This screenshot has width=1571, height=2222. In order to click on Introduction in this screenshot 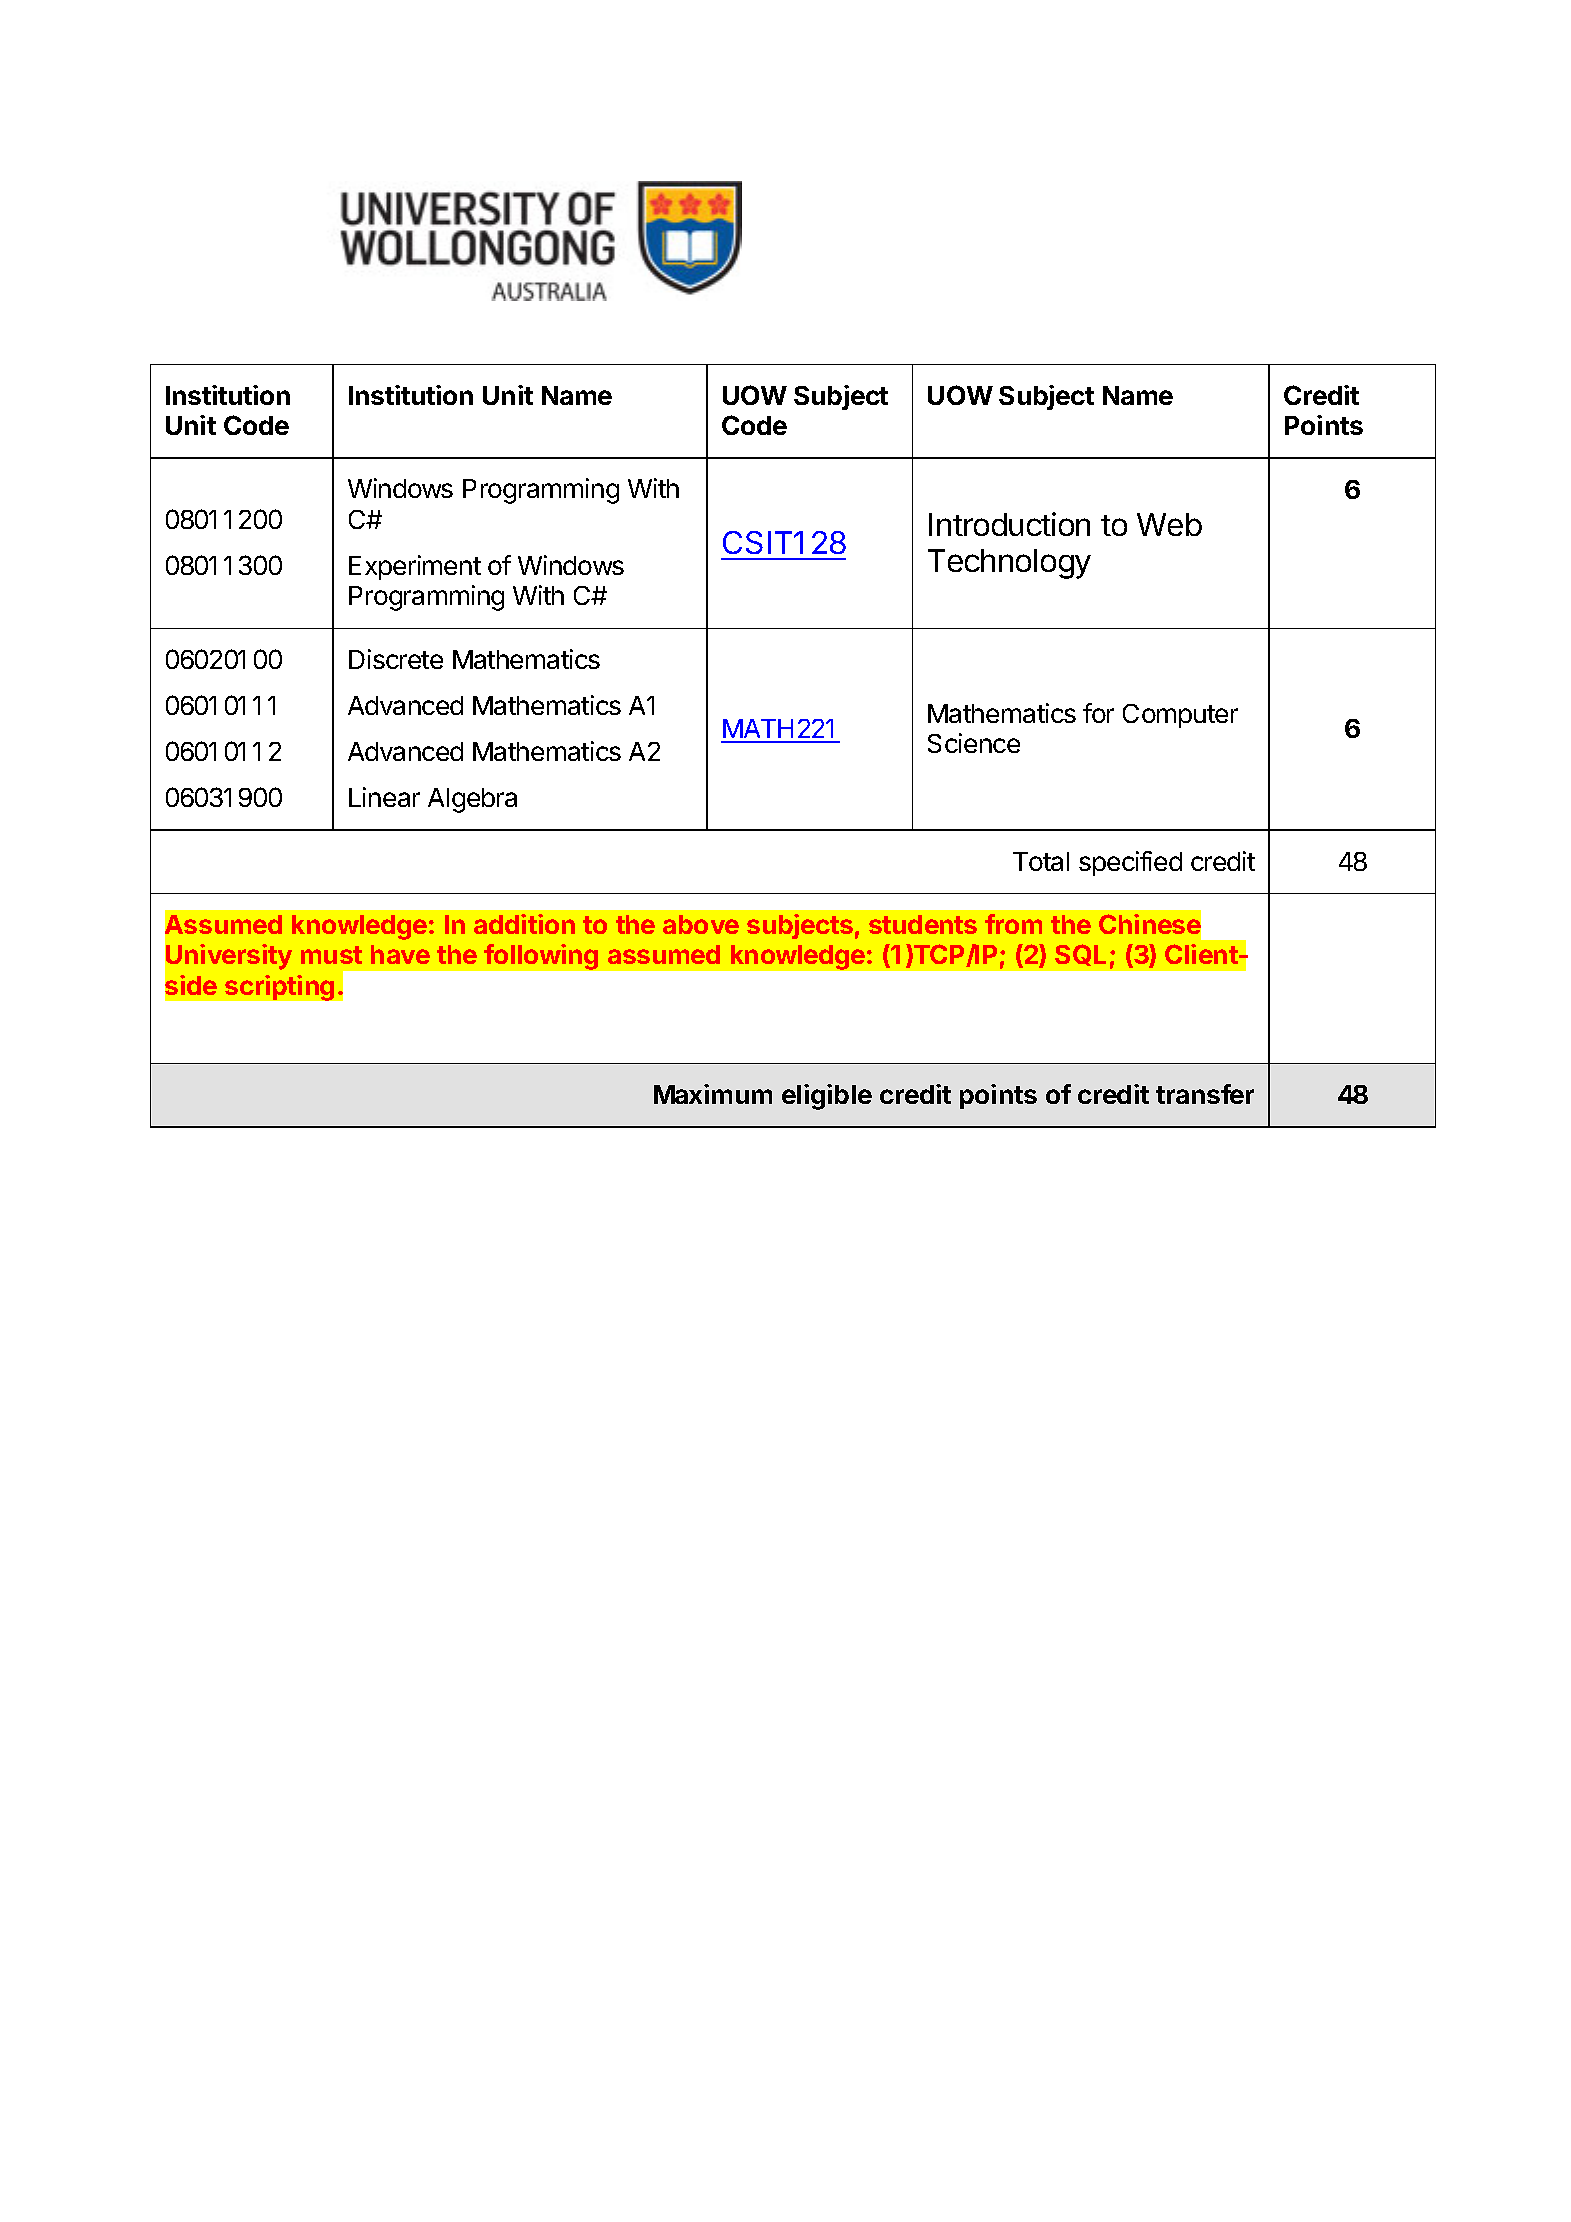, I will do `click(1009, 524)`.
